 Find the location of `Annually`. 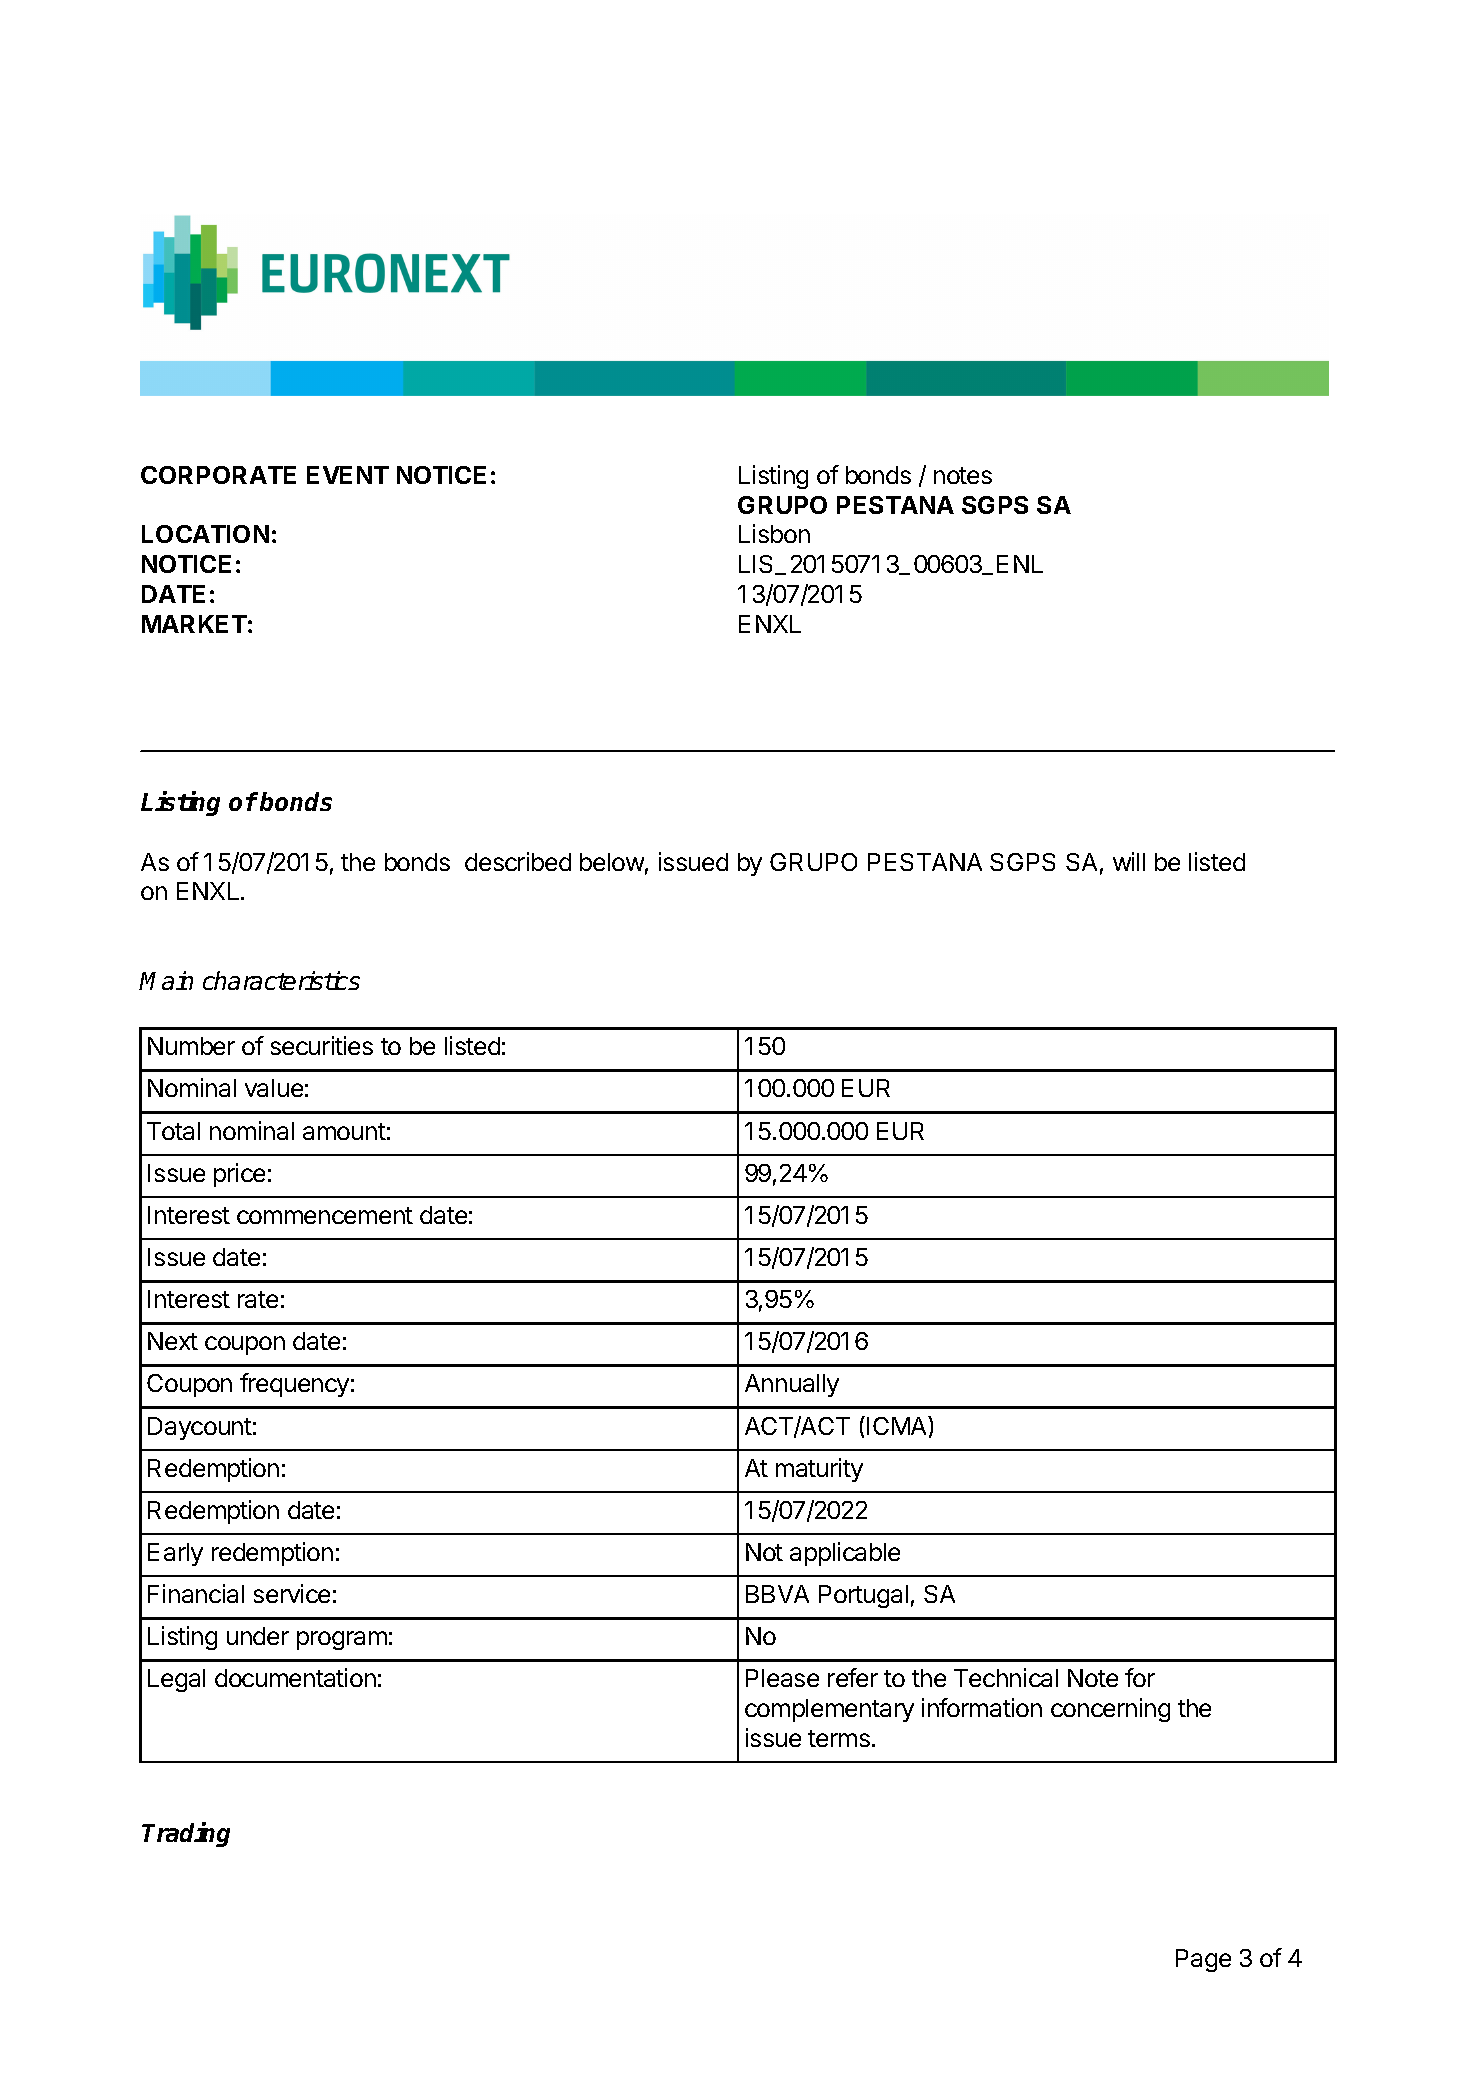

Annually is located at coordinates (792, 1385).
